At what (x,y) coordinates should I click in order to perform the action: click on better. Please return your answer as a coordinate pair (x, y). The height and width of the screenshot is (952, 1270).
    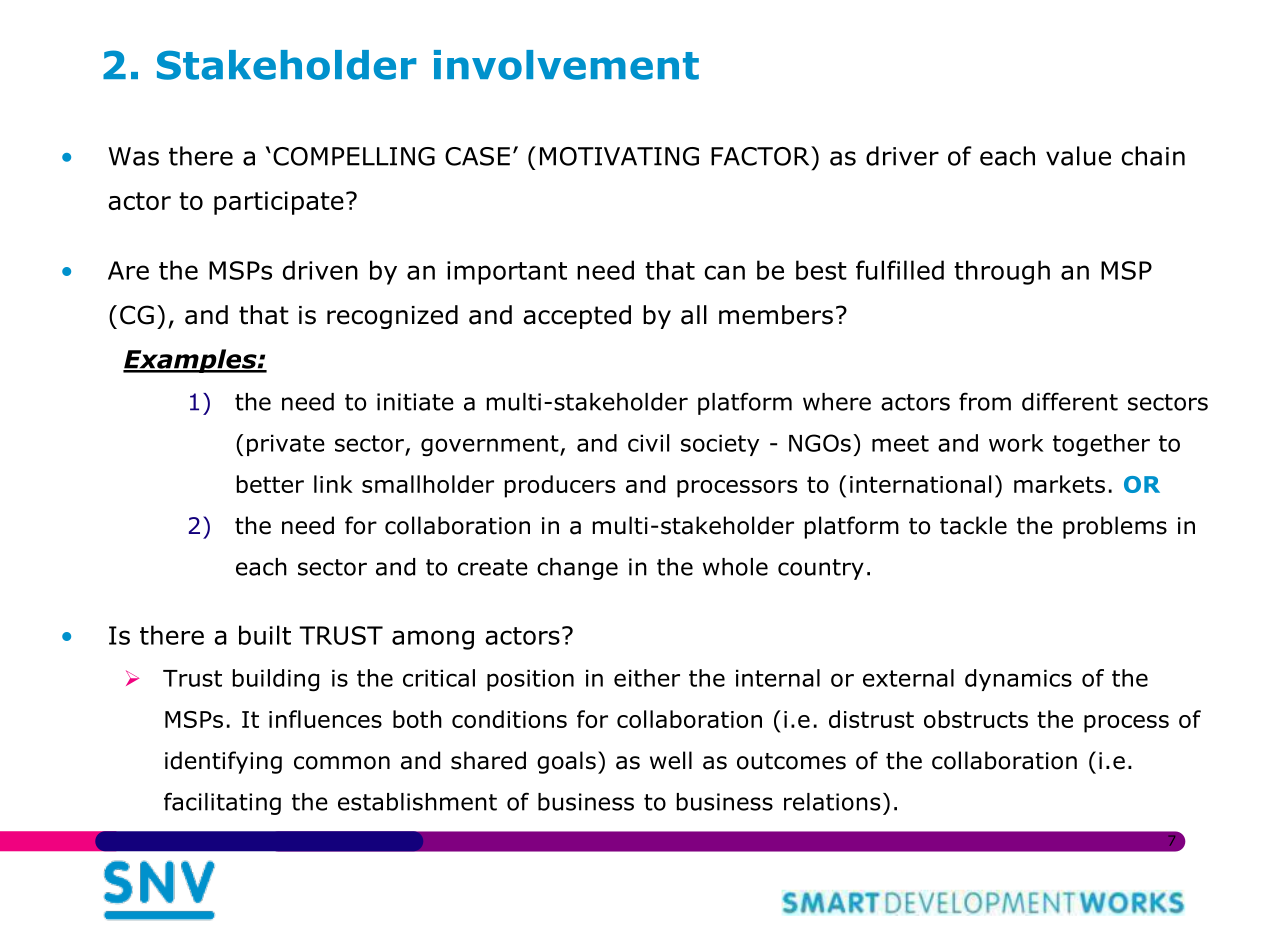
    Looking at the image, I should click on (270, 484).
